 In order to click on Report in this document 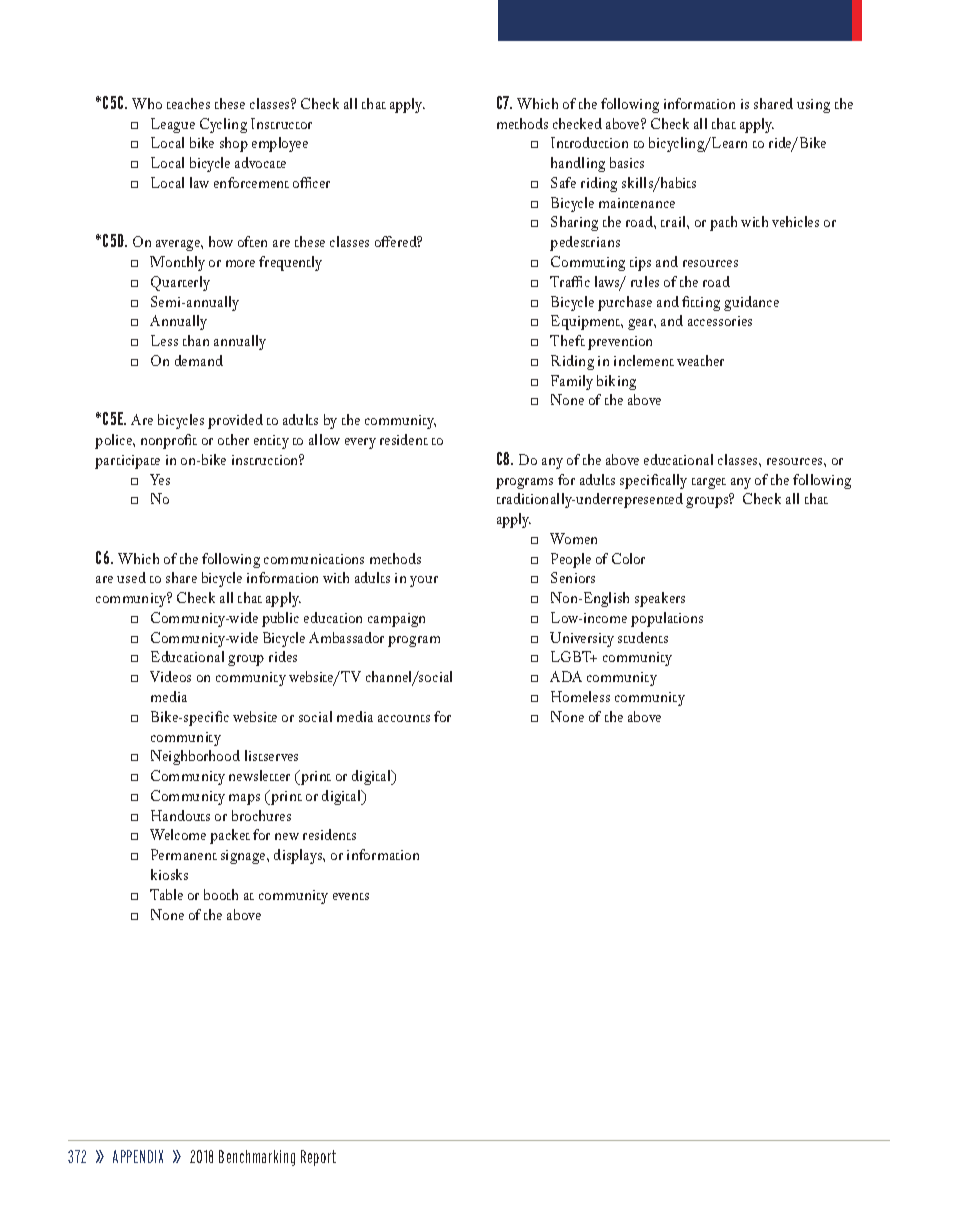, I will do `click(318, 1158)`.
